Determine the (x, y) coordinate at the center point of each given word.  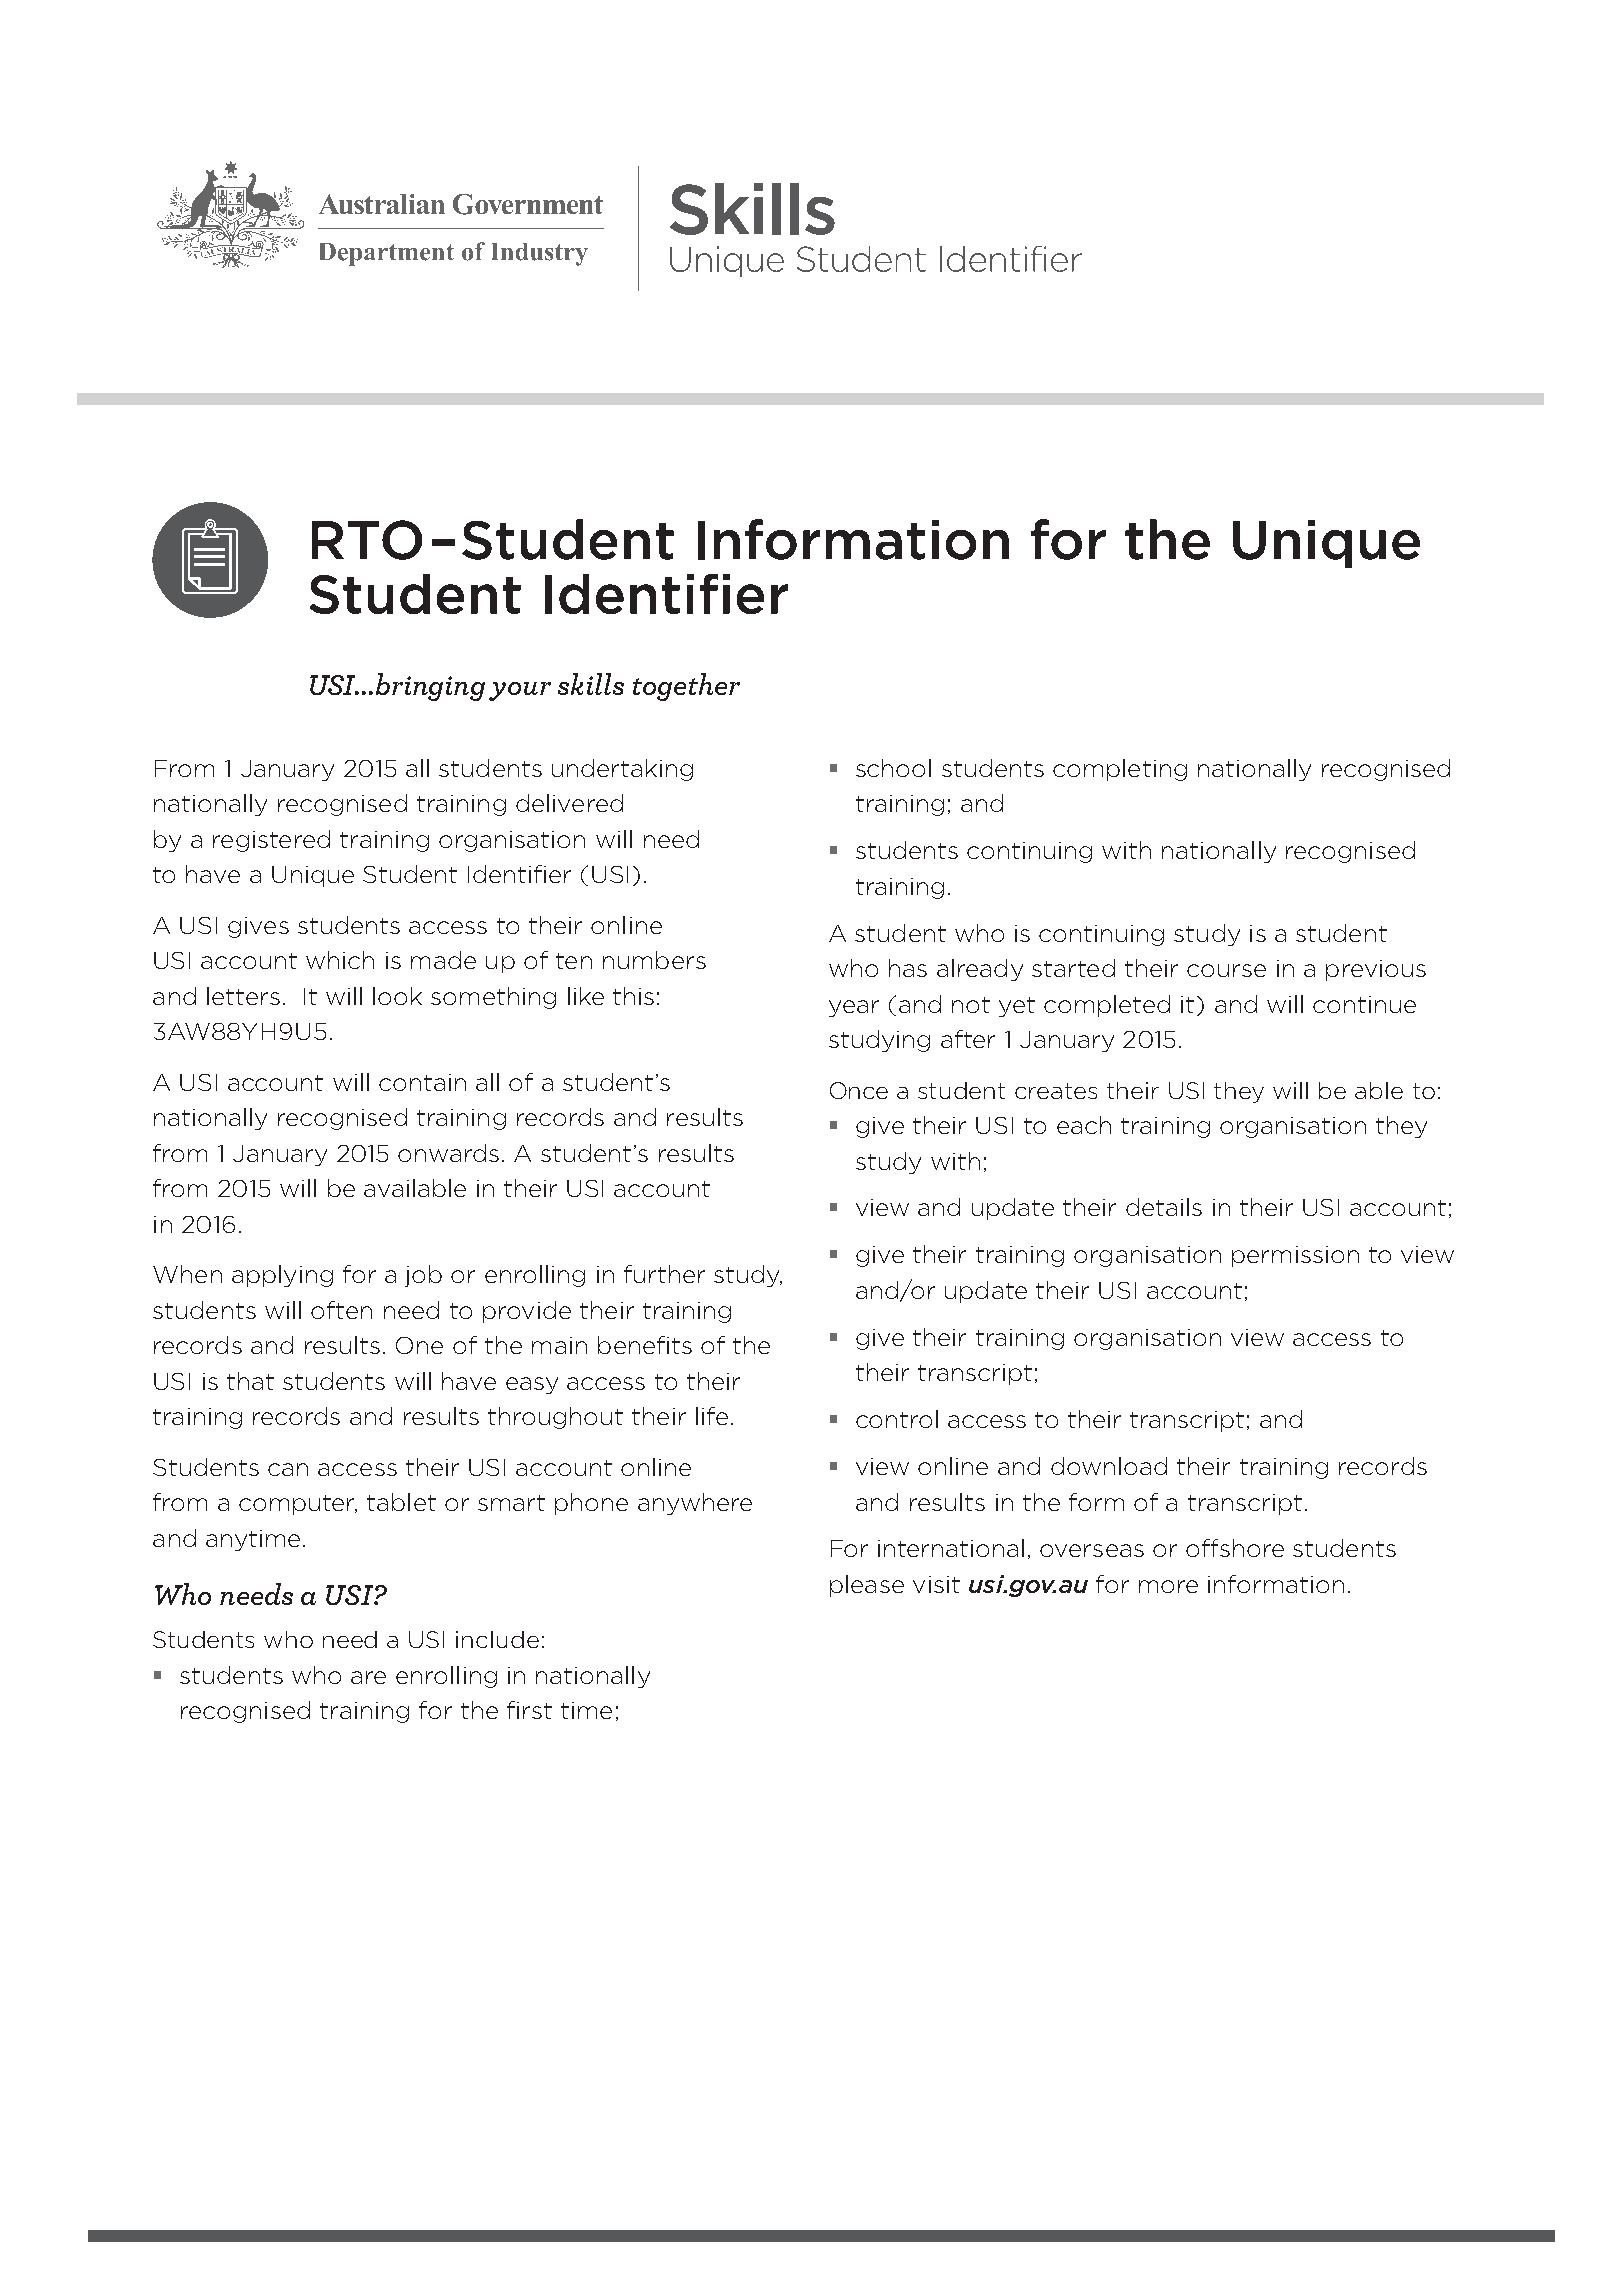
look (397, 996)
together (686, 687)
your (520, 691)
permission (1295, 1256)
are (368, 1677)
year (854, 1008)
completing (1120, 770)
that (250, 1381)
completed (1107, 1006)
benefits (645, 1345)
